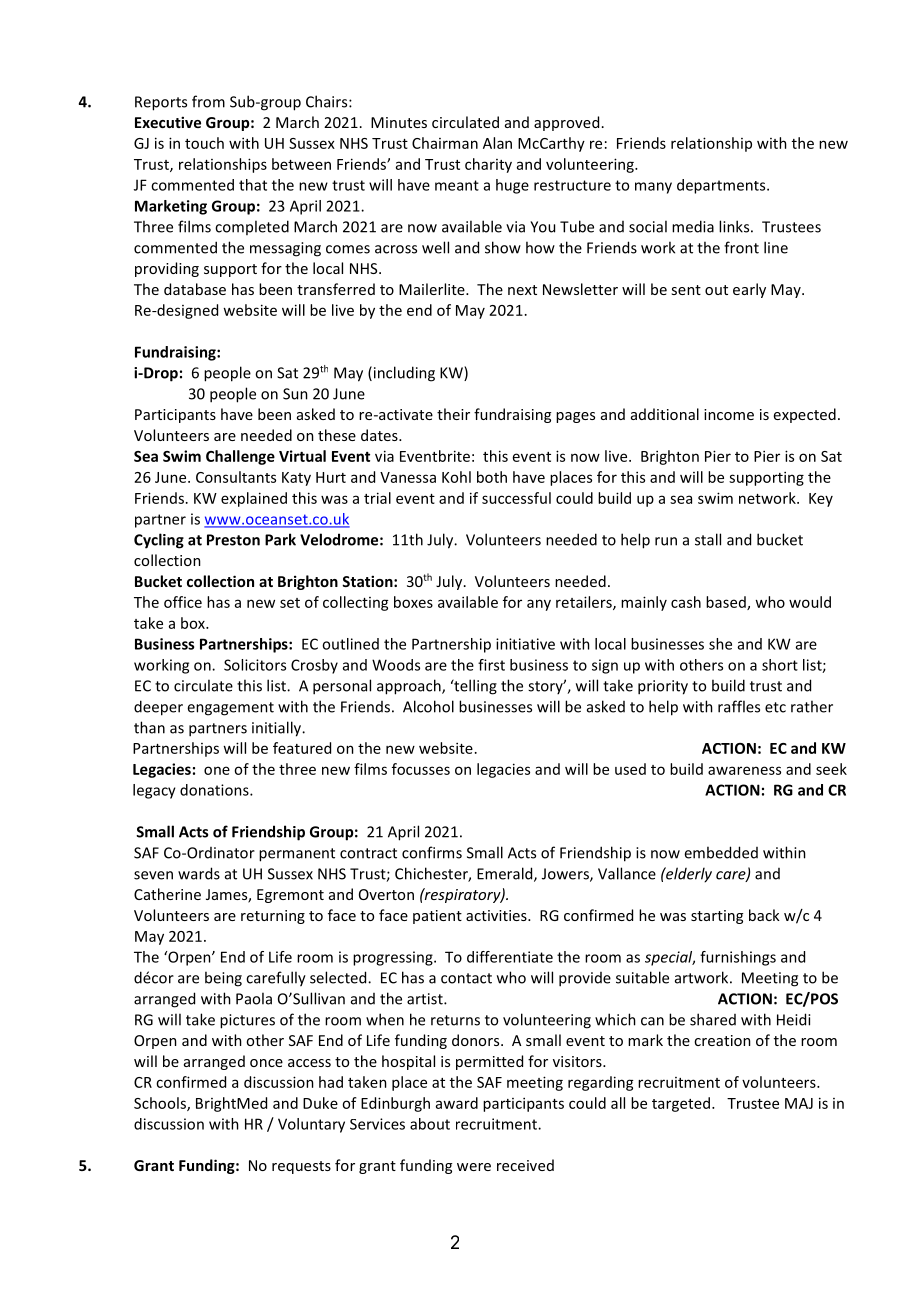 The height and width of the page is (1308, 924). Describe the element at coordinates (722, 186) in the page. I see `departments` at that location.
